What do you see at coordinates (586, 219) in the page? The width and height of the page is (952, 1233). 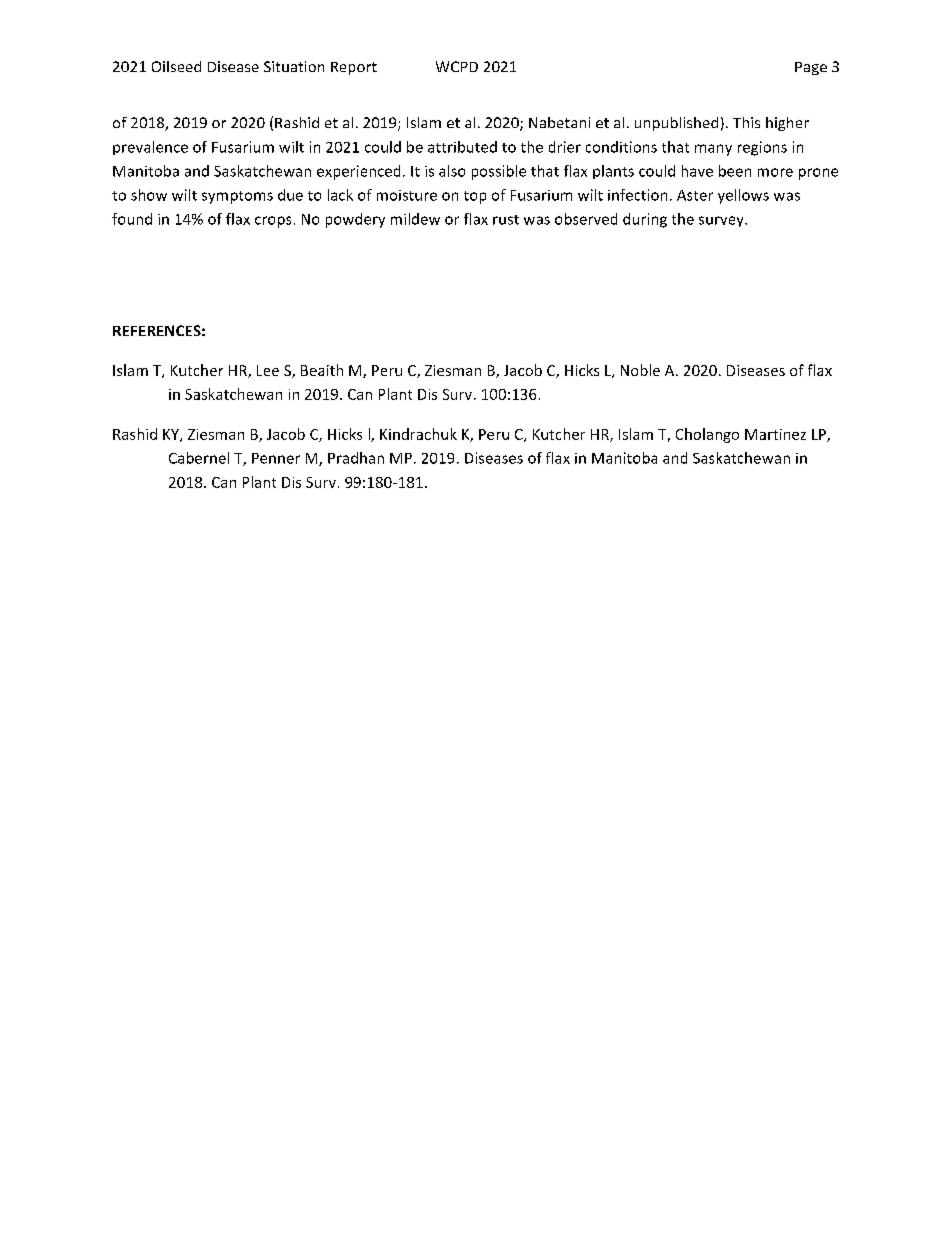 I see `observed` at bounding box center [586, 219].
